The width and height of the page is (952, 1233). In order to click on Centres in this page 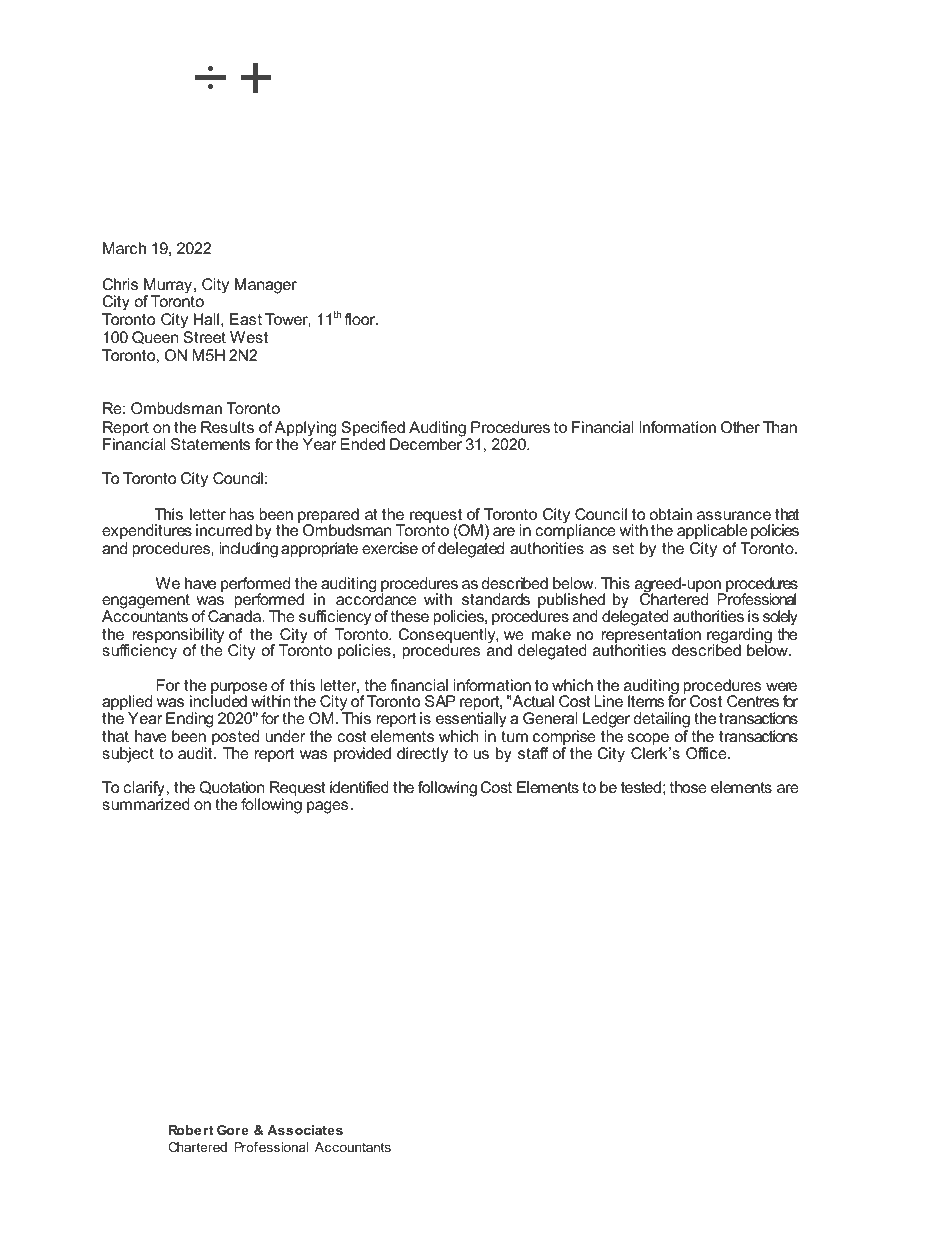, I will do `click(753, 701)`.
